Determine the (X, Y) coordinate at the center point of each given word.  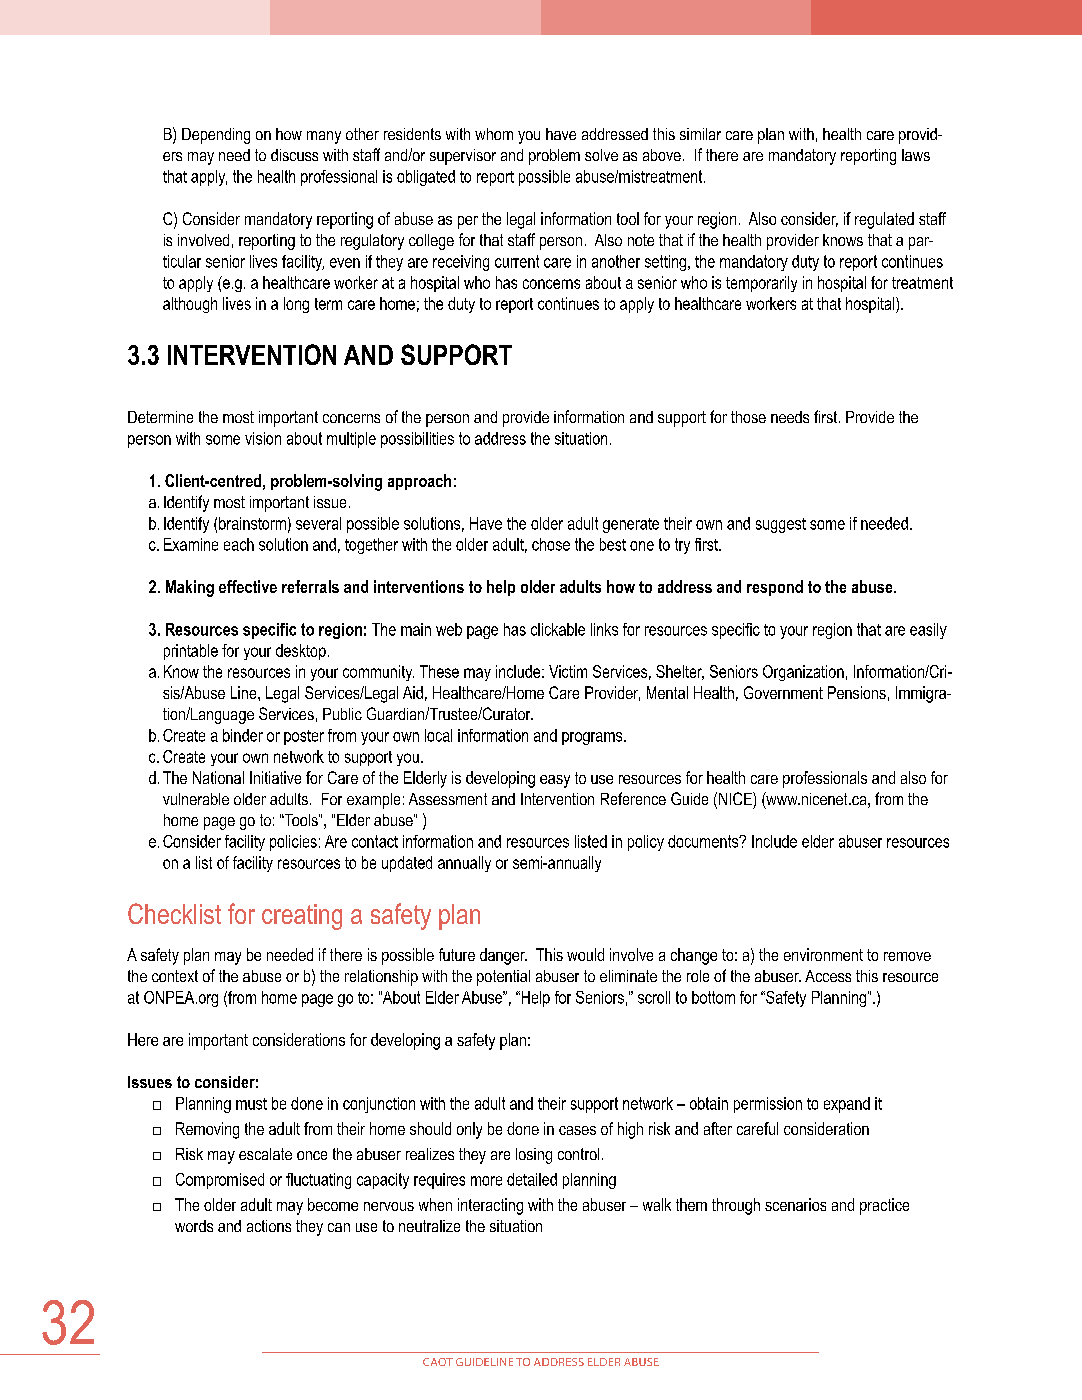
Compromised (220, 1181)
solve (601, 155)
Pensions (857, 692)
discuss (294, 155)
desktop (301, 652)
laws (916, 155)
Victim (568, 671)
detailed (532, 1179)
